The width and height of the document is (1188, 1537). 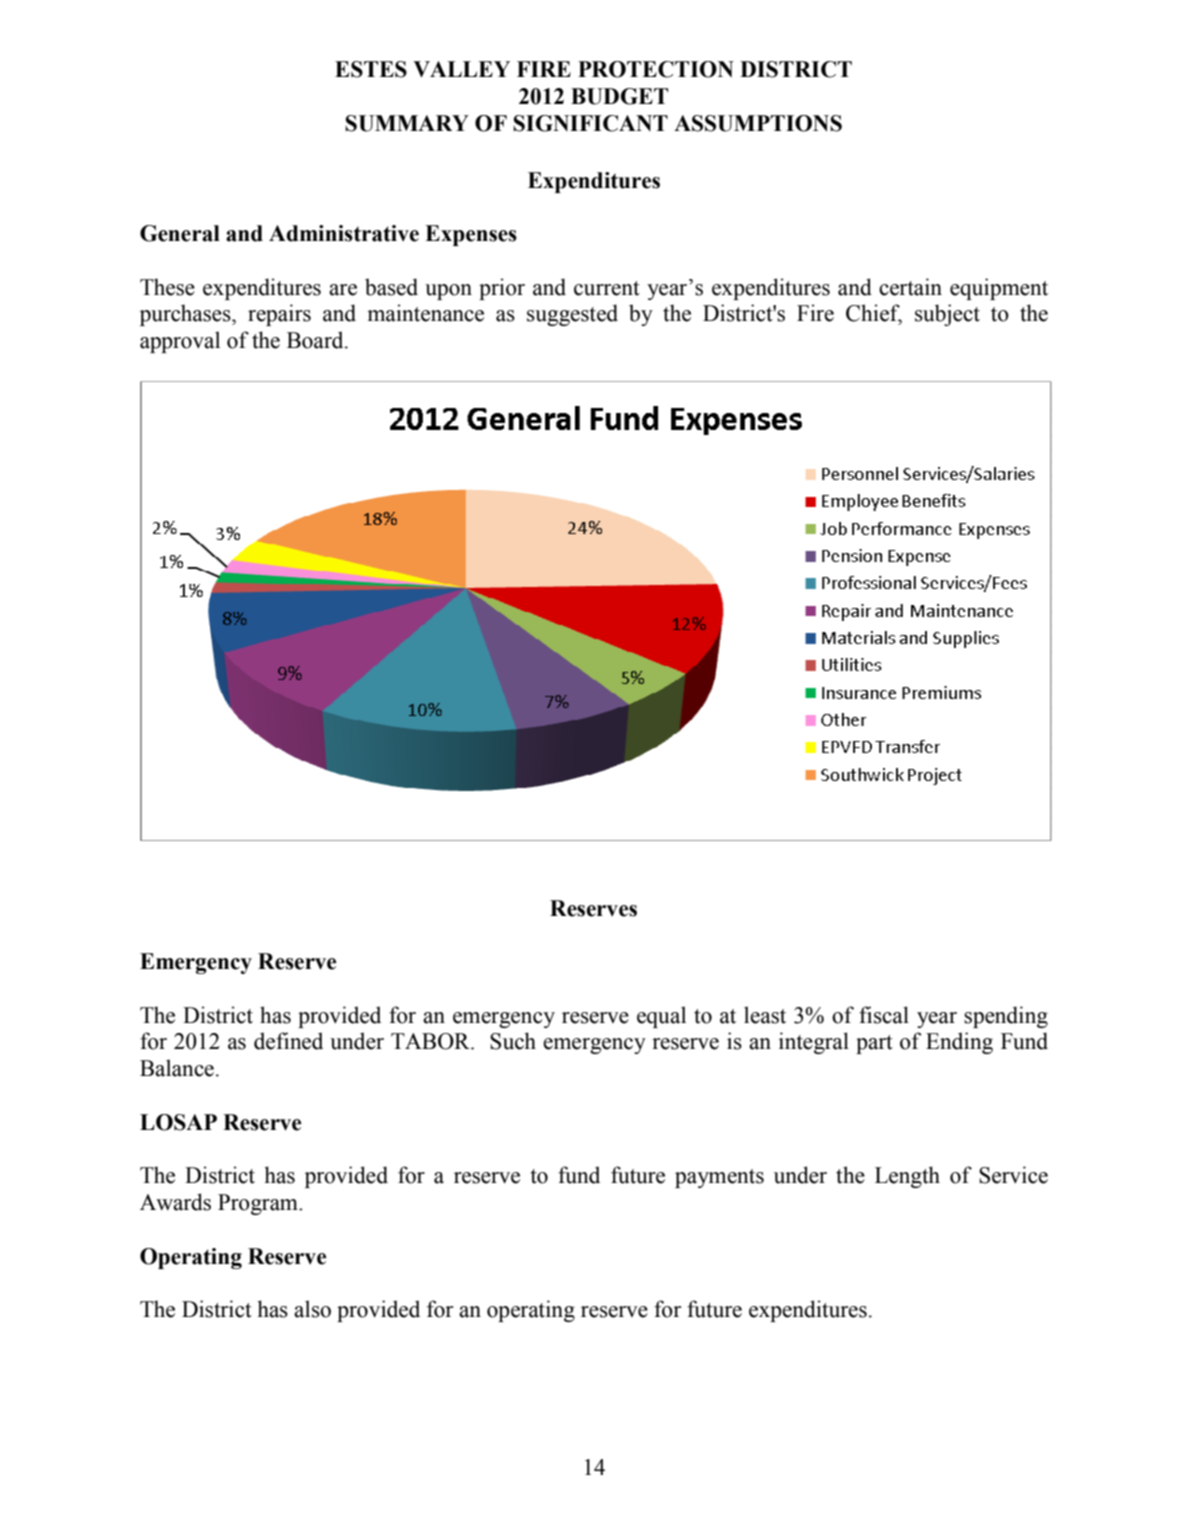 What do you see at coordinates (661, 1017) in the document?
I see `equal` at bounding box center [661, 1017].
